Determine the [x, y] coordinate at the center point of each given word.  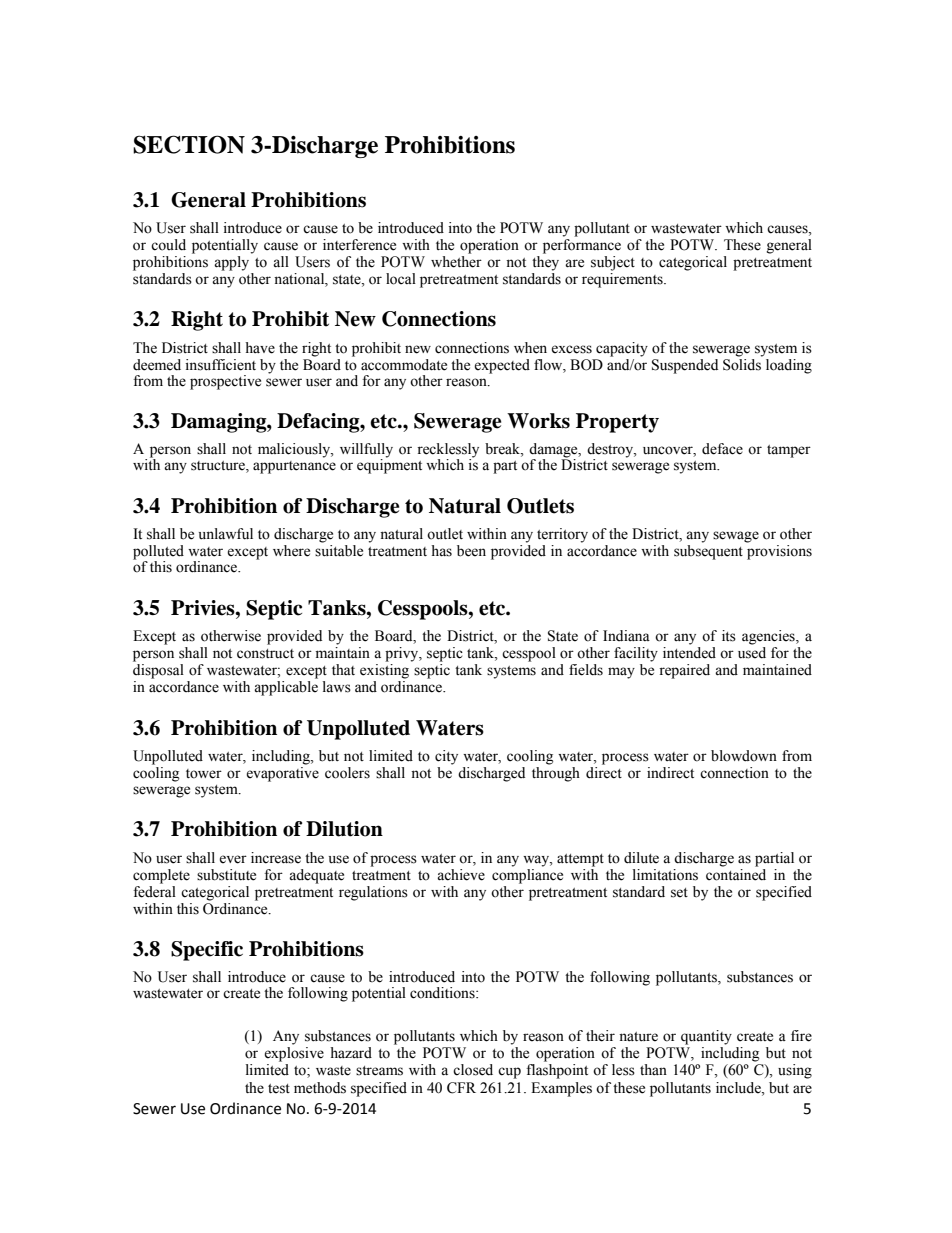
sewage [736, 537]
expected [502, 366]
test [279, 1089]
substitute [226, 875]
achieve [461, 875]
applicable [286, 688]
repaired [684, 671]
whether [456, 262]
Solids [743, 363]
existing [384, 671]
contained [736, 875]
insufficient [221, 365]
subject [613, 263]
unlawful [226, 534]
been [471, 551]
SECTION [189, 144]
